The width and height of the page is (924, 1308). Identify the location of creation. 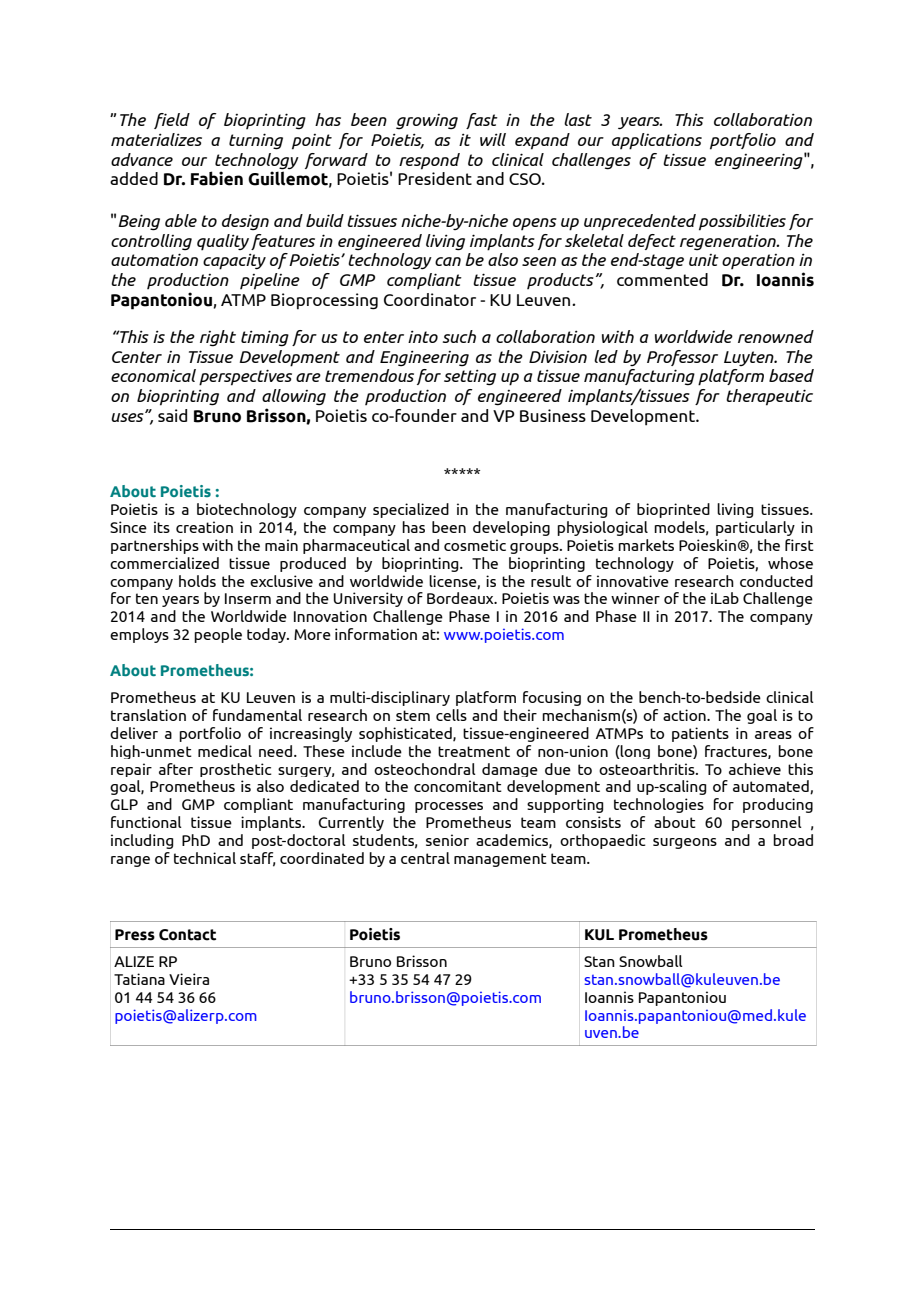
(204, 527).
